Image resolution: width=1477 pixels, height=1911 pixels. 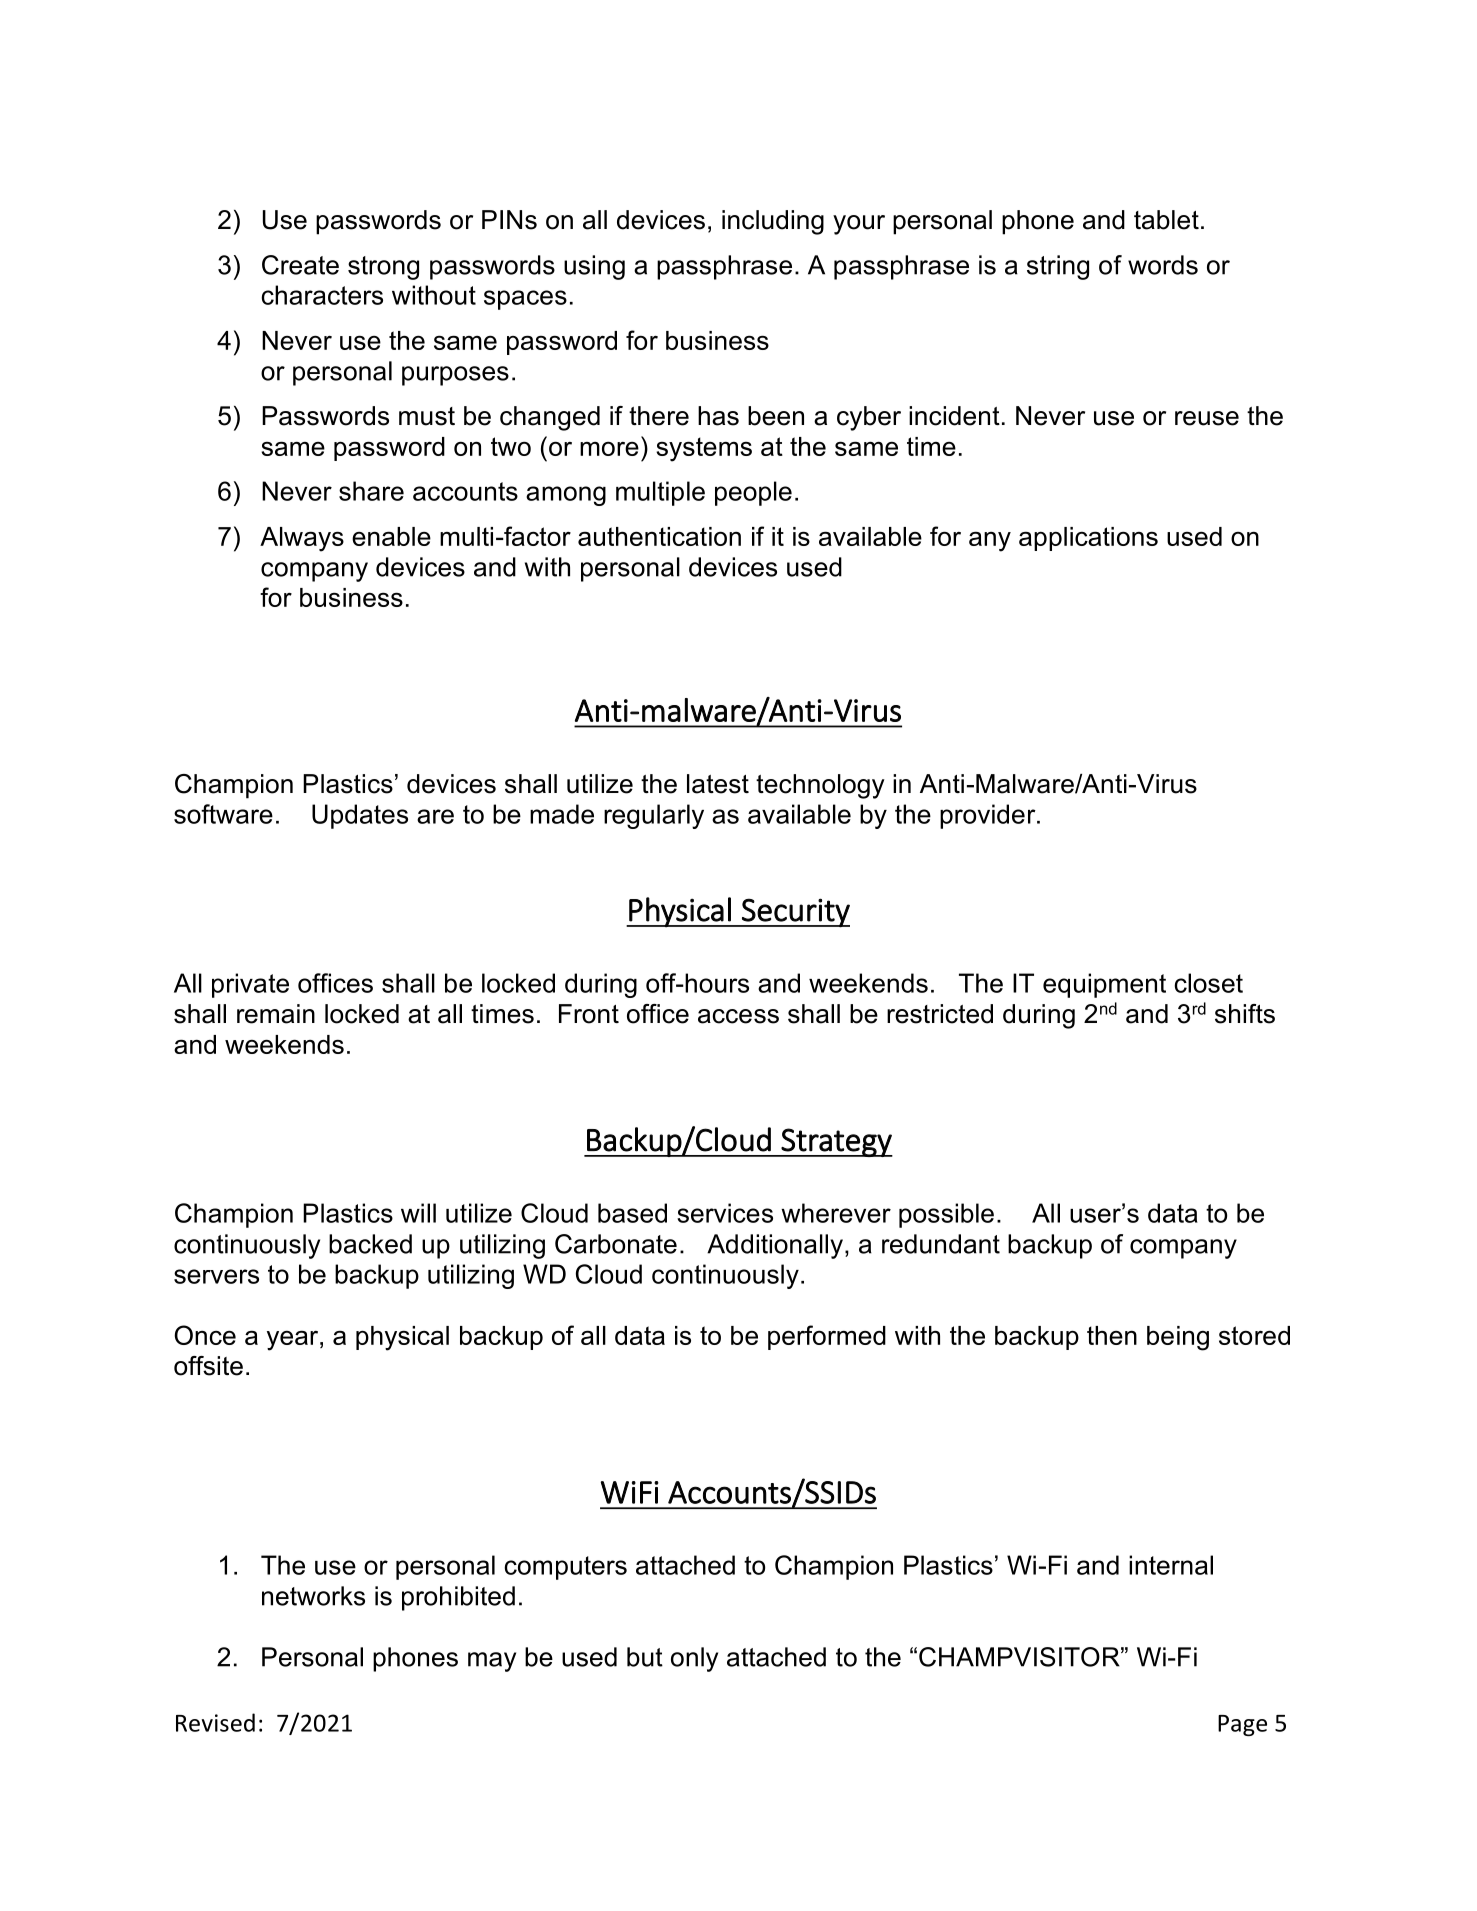 What do you see at coordinates (773, 222) in the image?
I see `including` at bounding box center [773, 222].
